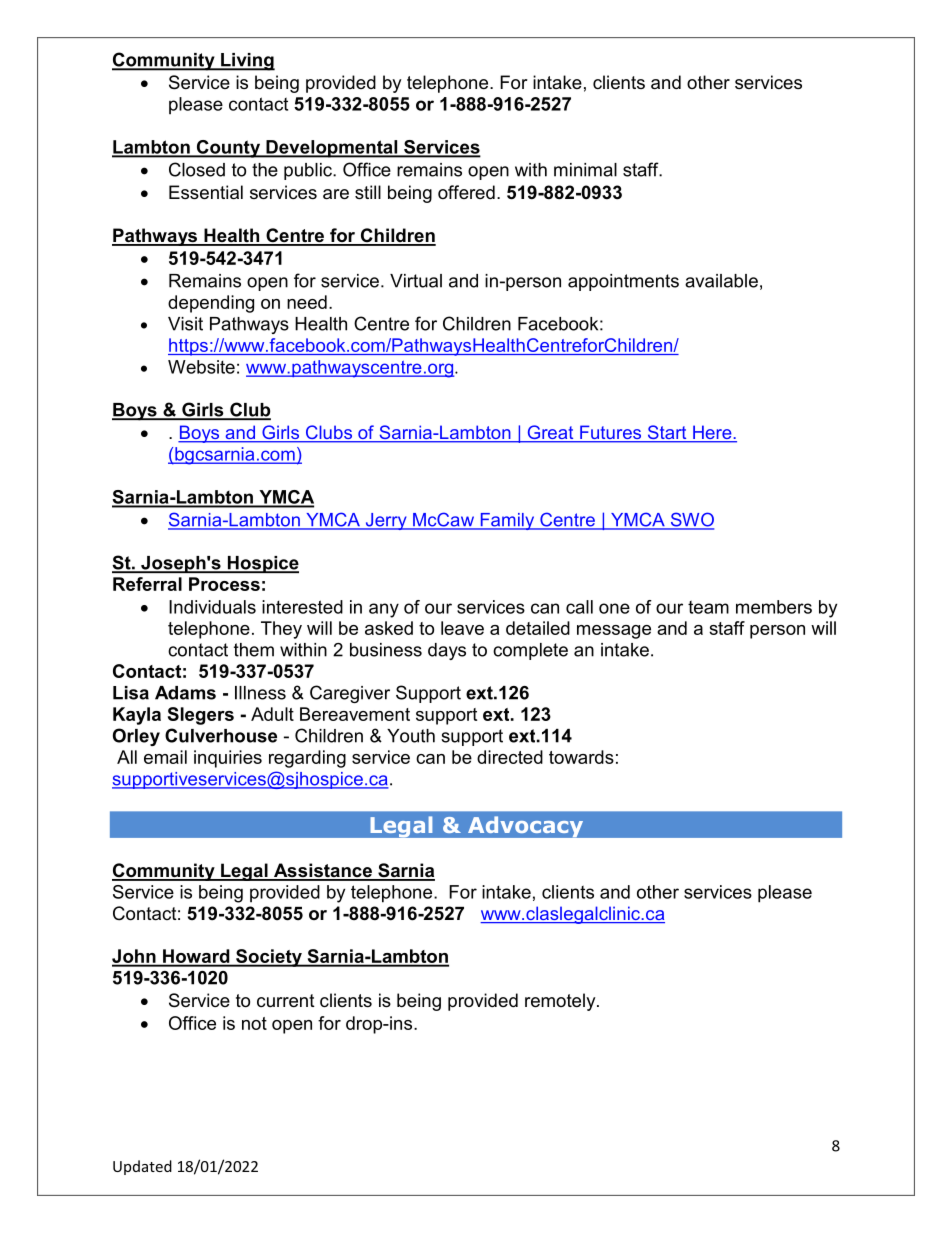 This screenshot has width=952, height=1233. Describe the element at coordinates (142, 1167) in the screenshot. I see `Updated` at that location.
